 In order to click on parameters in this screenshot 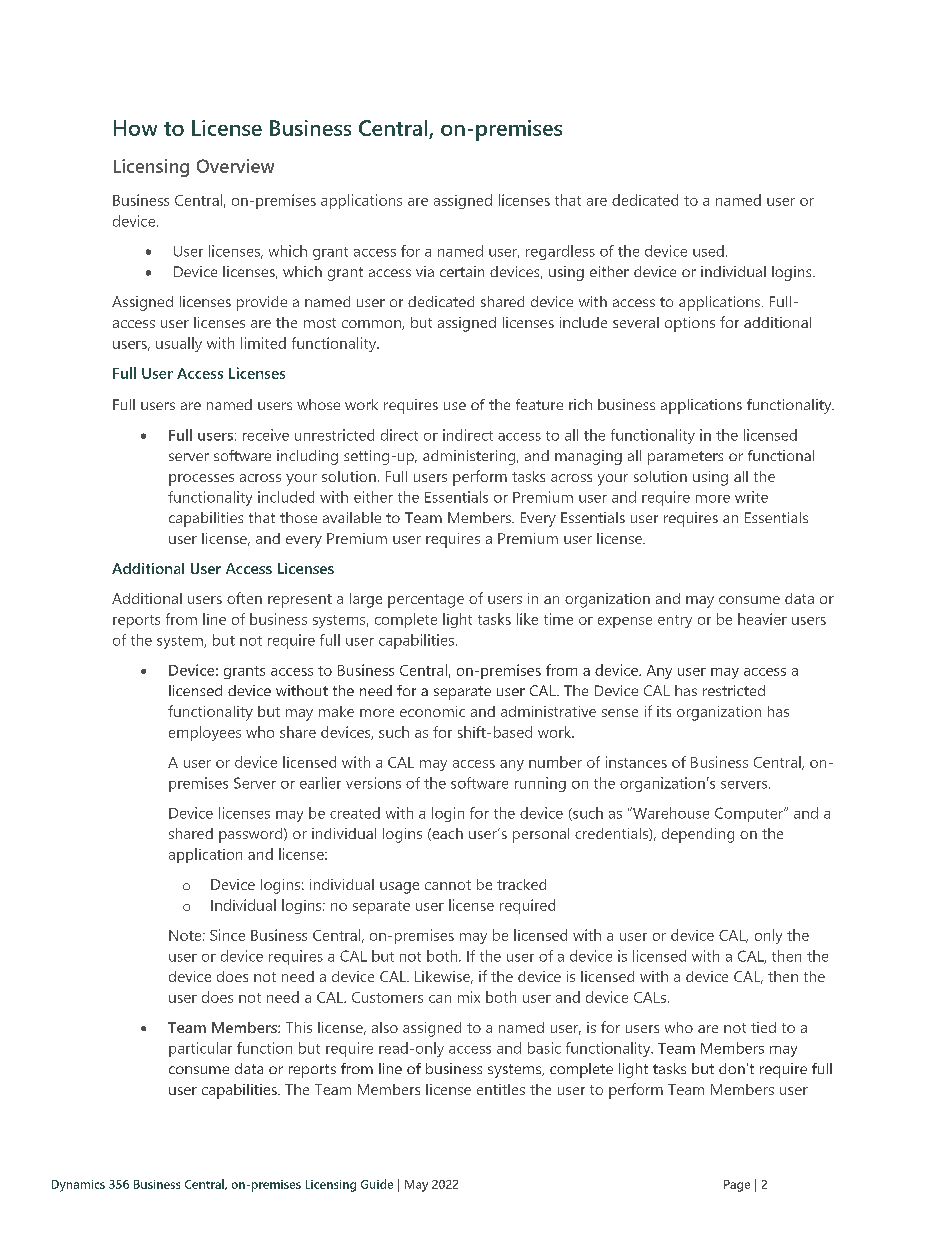, I will do `click(685, 458)`.
